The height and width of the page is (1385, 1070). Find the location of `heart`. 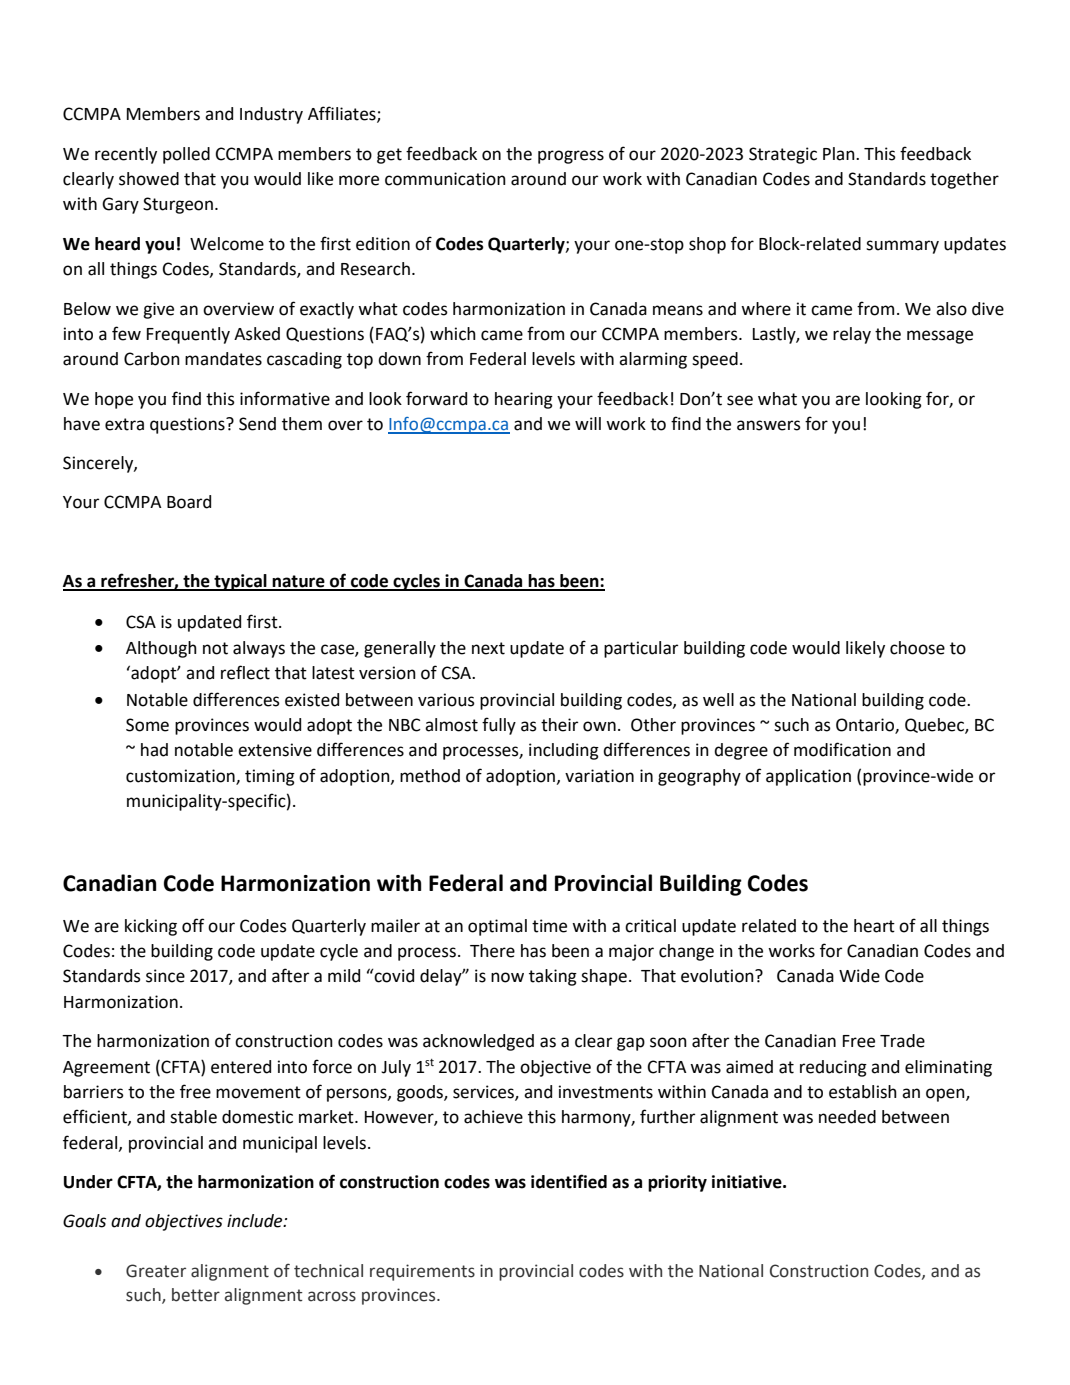

heart is located at coordinates (874, 926).
